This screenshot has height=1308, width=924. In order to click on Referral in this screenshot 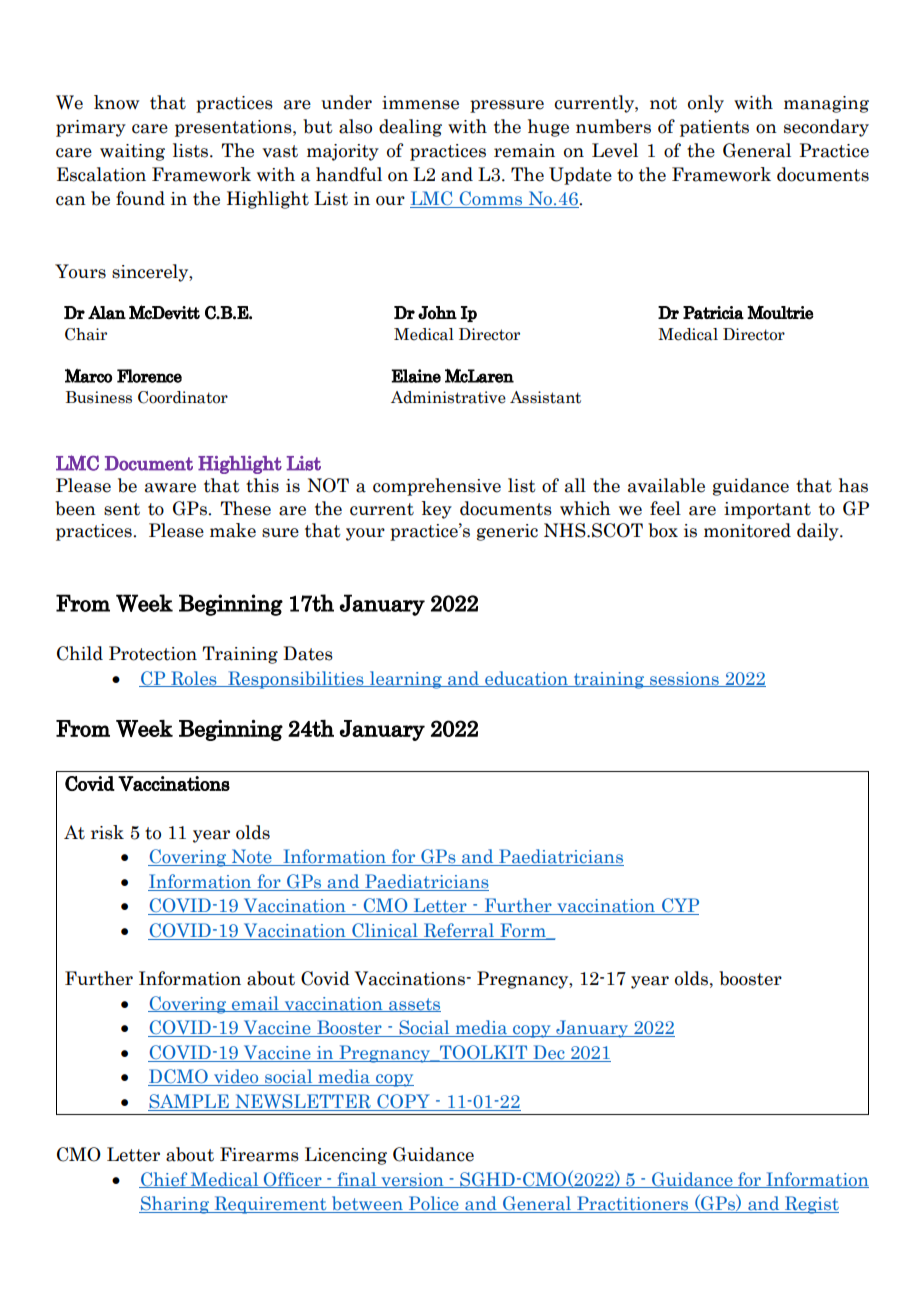, I will do `click(458, 931)`.
